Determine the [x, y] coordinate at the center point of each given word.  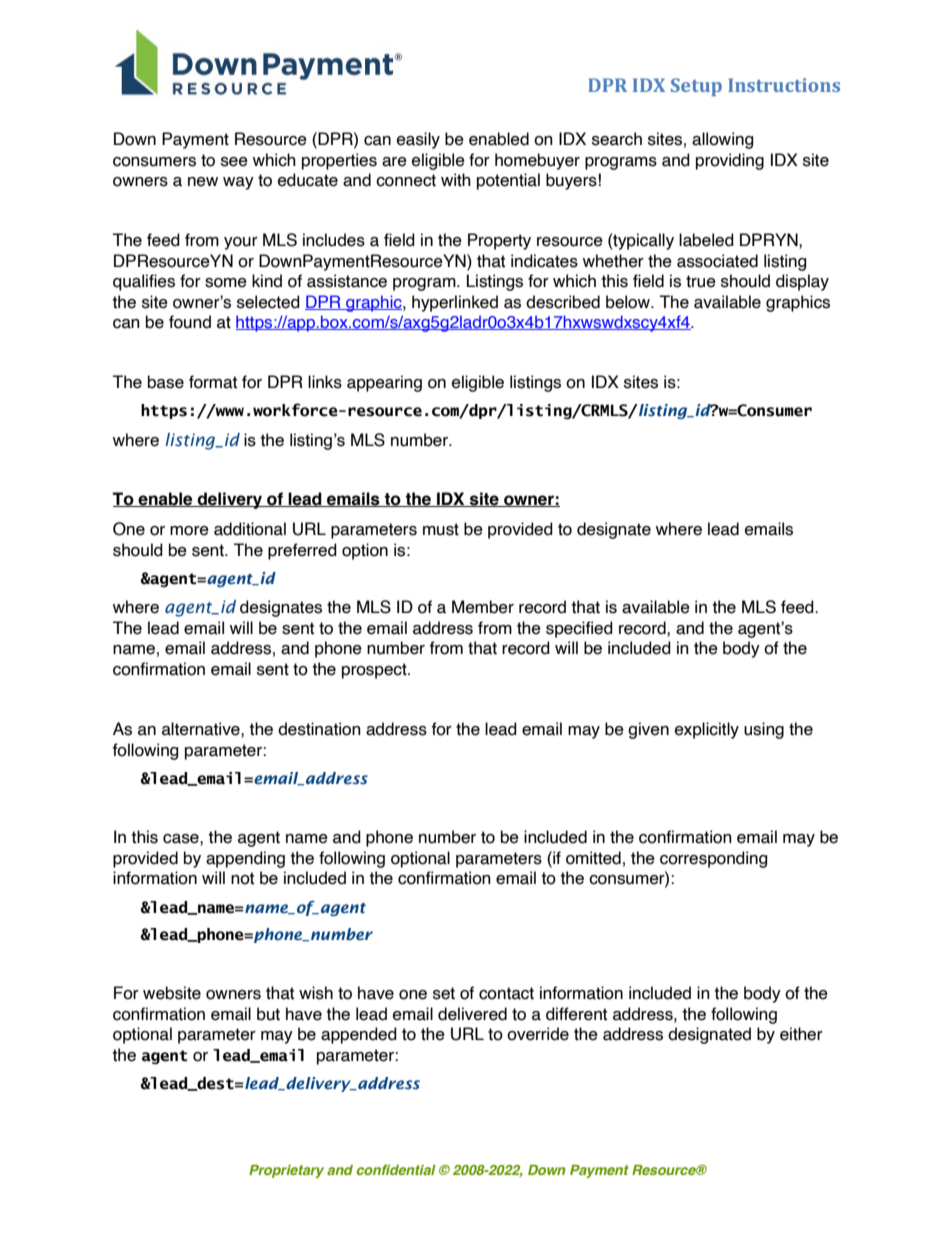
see [234, 162]
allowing [722, 140]
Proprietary [286, 1171]
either [801, 1034]
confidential [396, 1169]
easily [418, 140]
